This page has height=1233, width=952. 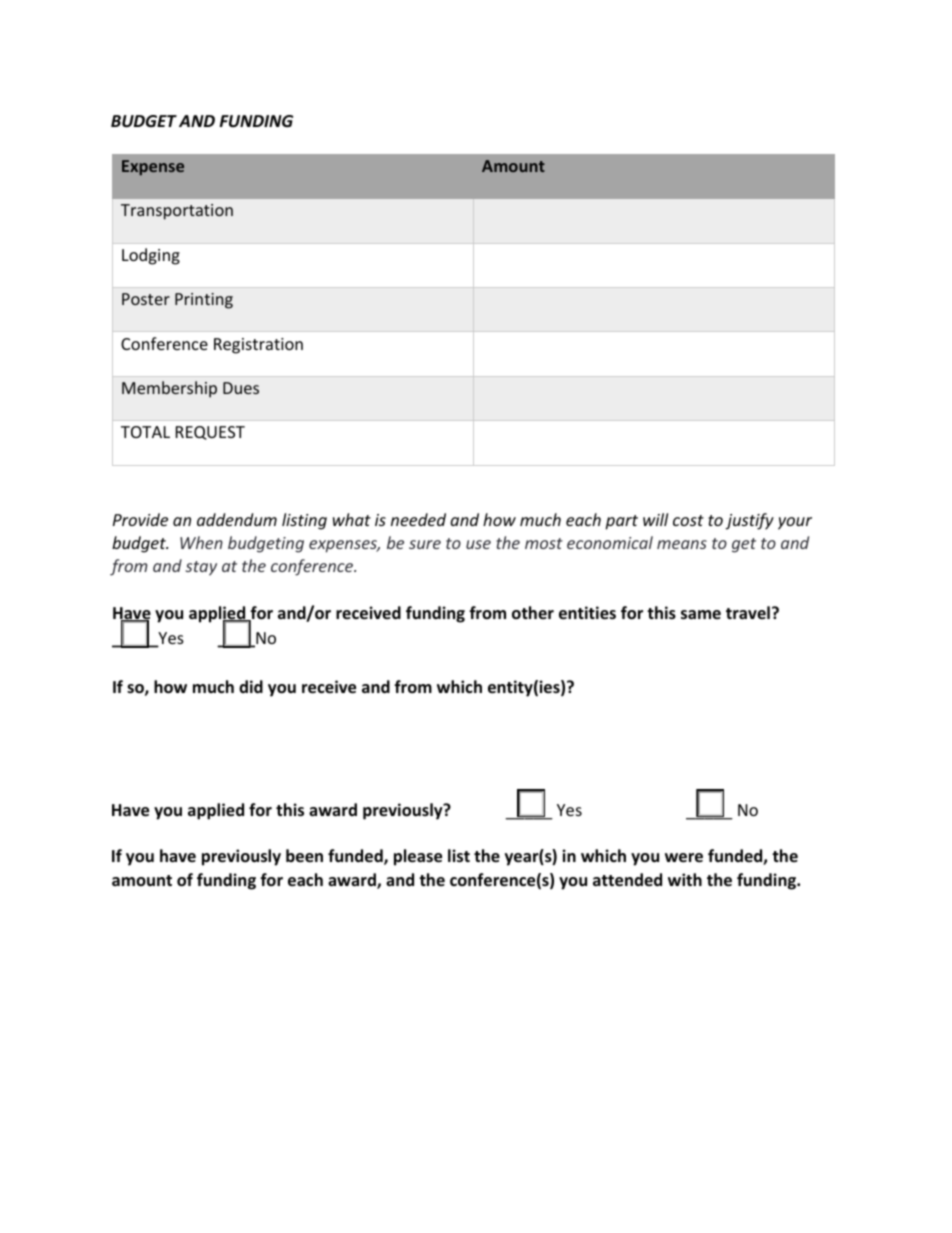 What do you see at coordinates (251, 686) in the page?
I see `did` at bounding box center [251, 686].
